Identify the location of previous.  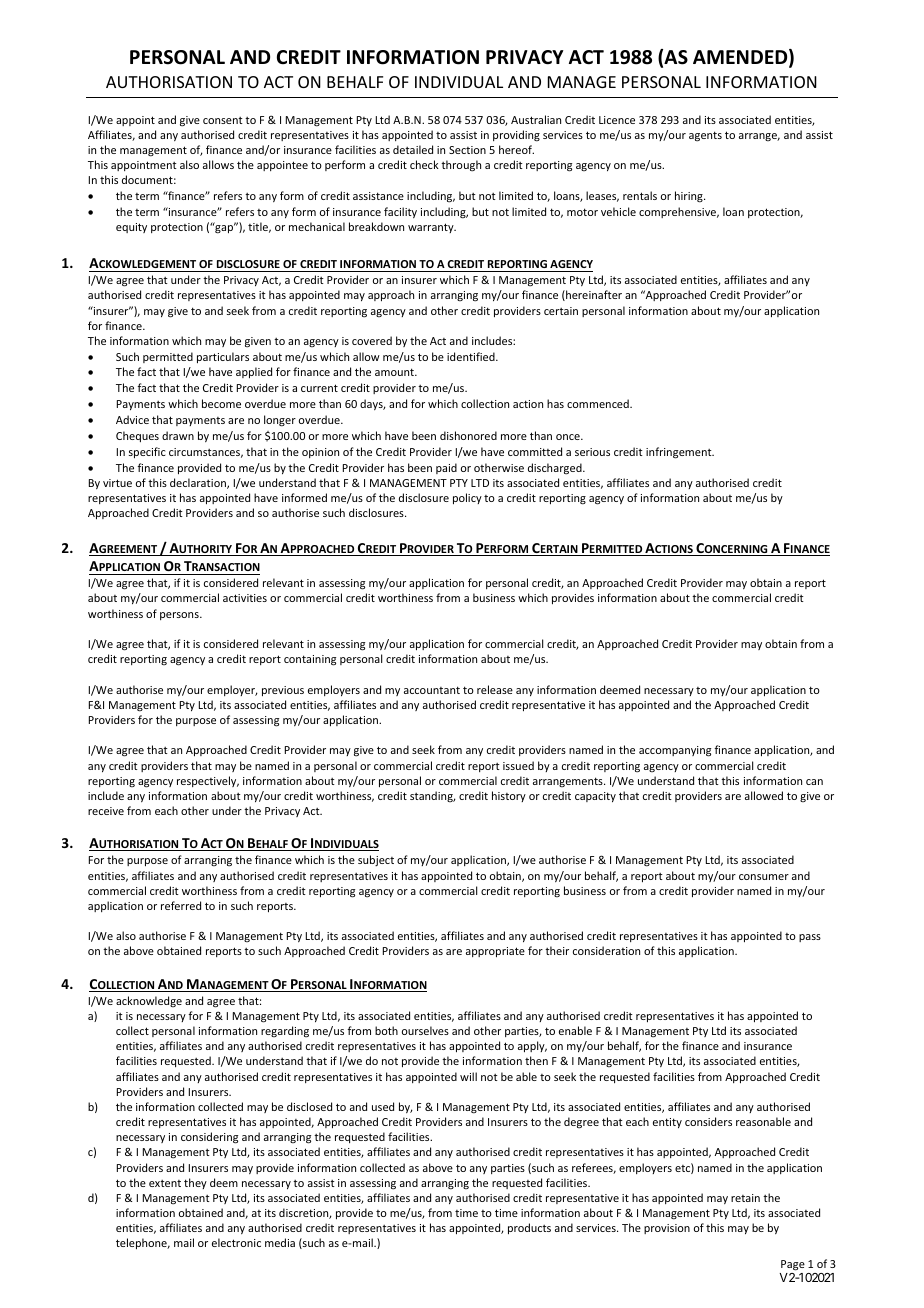
(283, 691).
